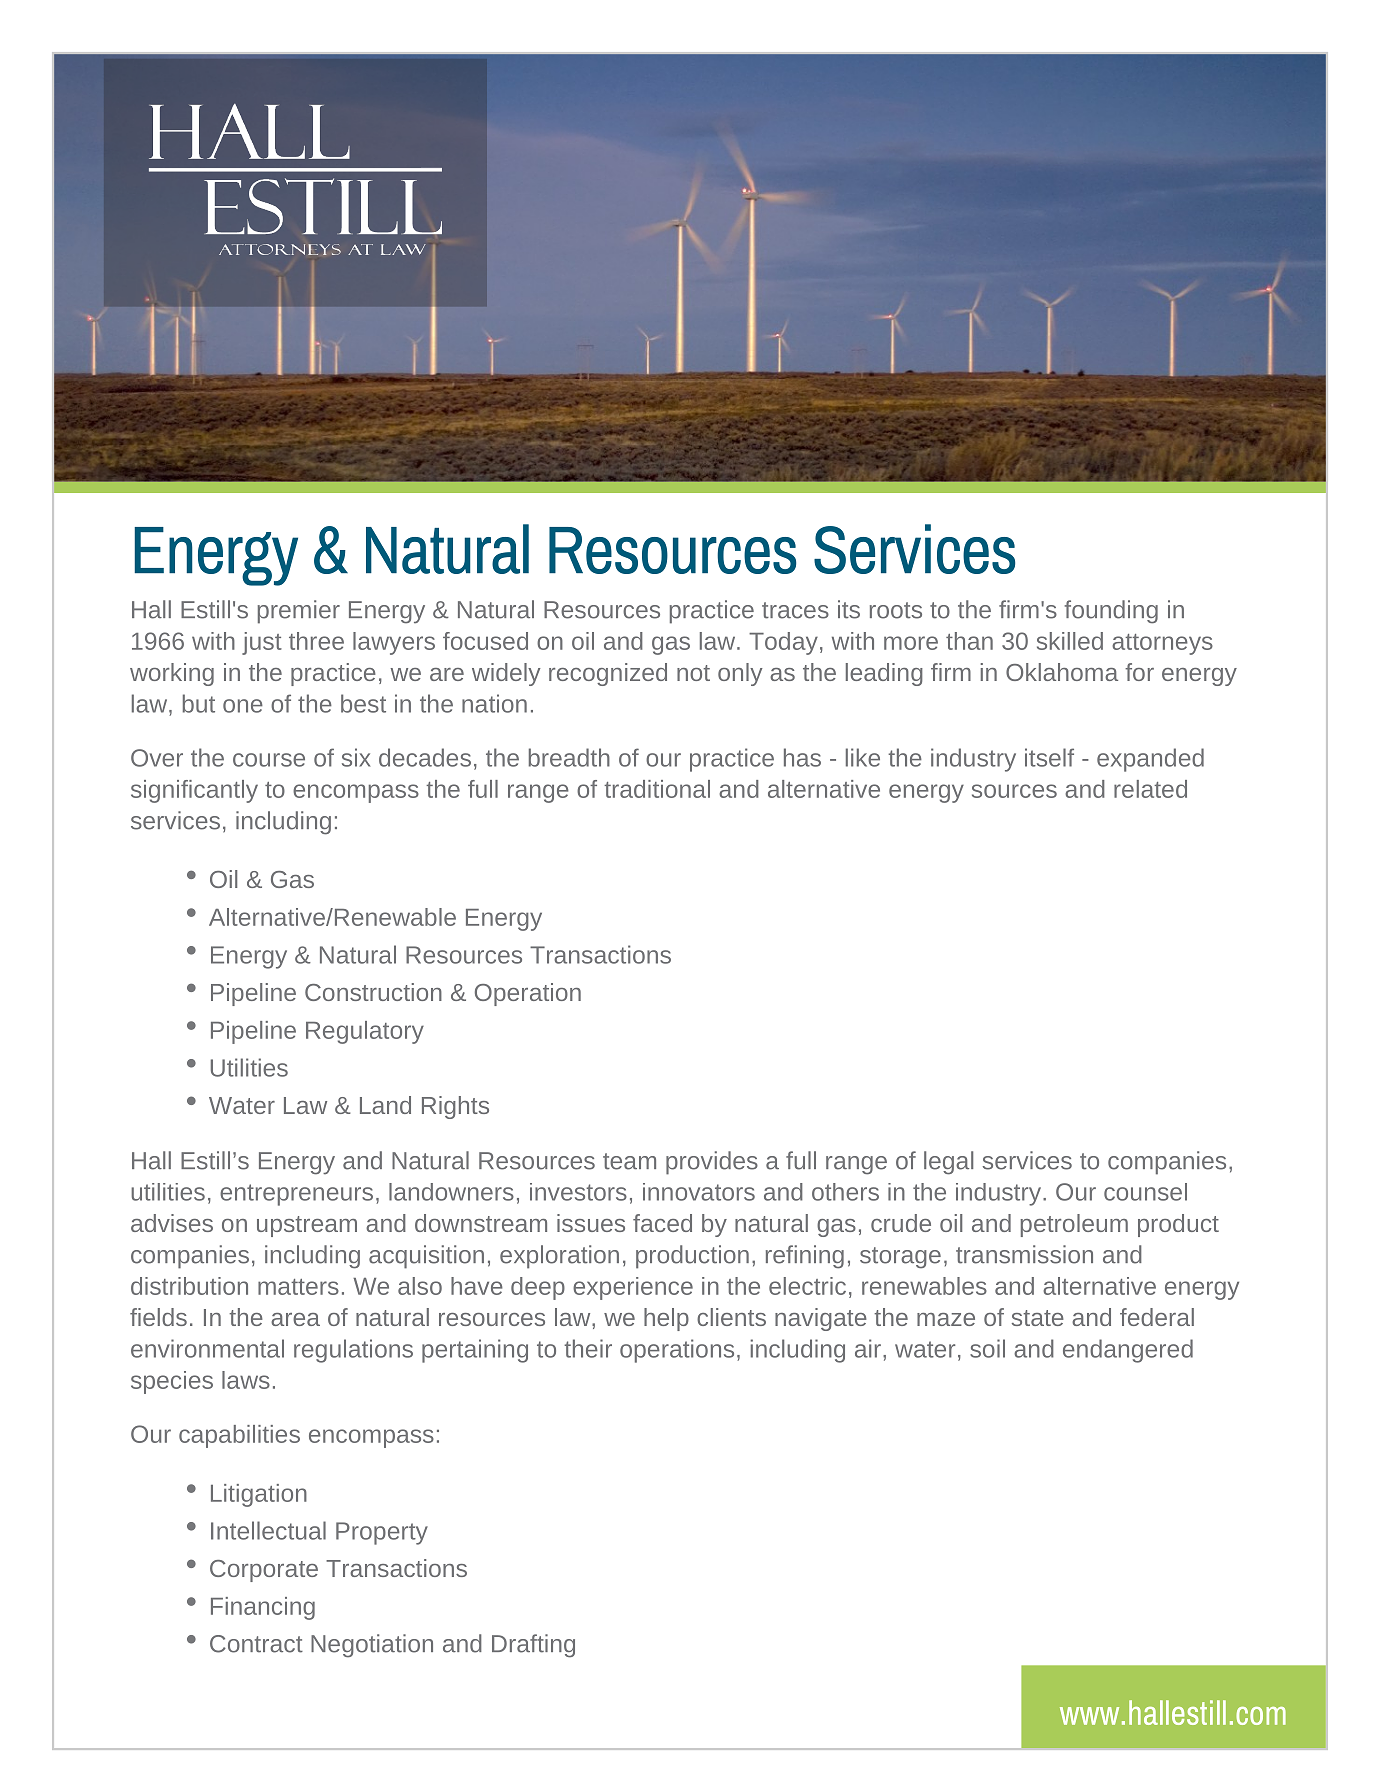 The image size is (1380, 1786). Describe the element at coordinates (693, 673) in the screenshot. I see `not` at that location.
